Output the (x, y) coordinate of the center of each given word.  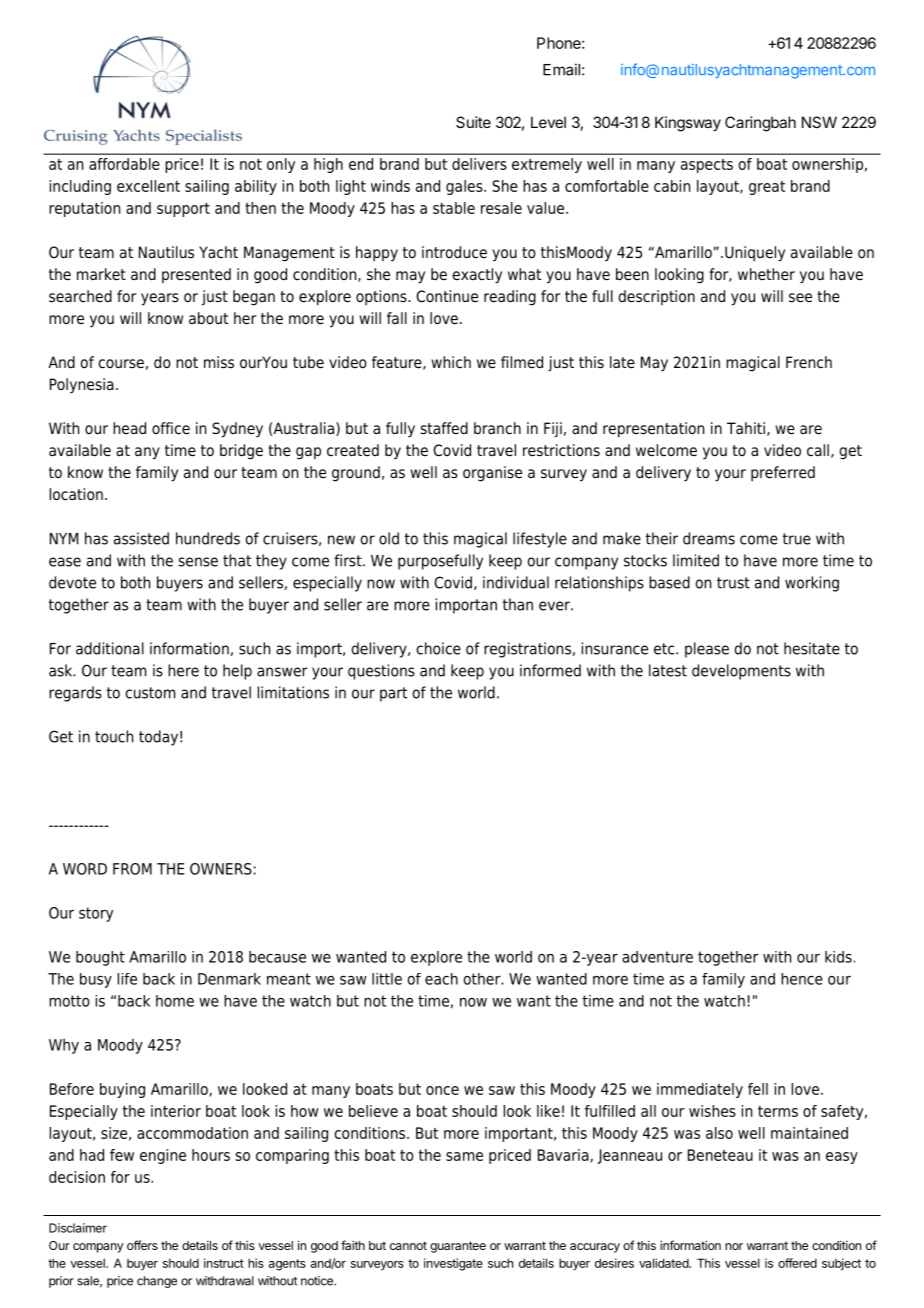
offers (142, 1245)
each (441, 979)
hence (802, 979)
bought (100, 958)
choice (438, 648)
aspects (707, 166)
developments (741, 672)
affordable (124, 164)
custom (150, 693)
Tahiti (746, 428)
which (451, 362)
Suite (473, 122)
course (121, 364)
